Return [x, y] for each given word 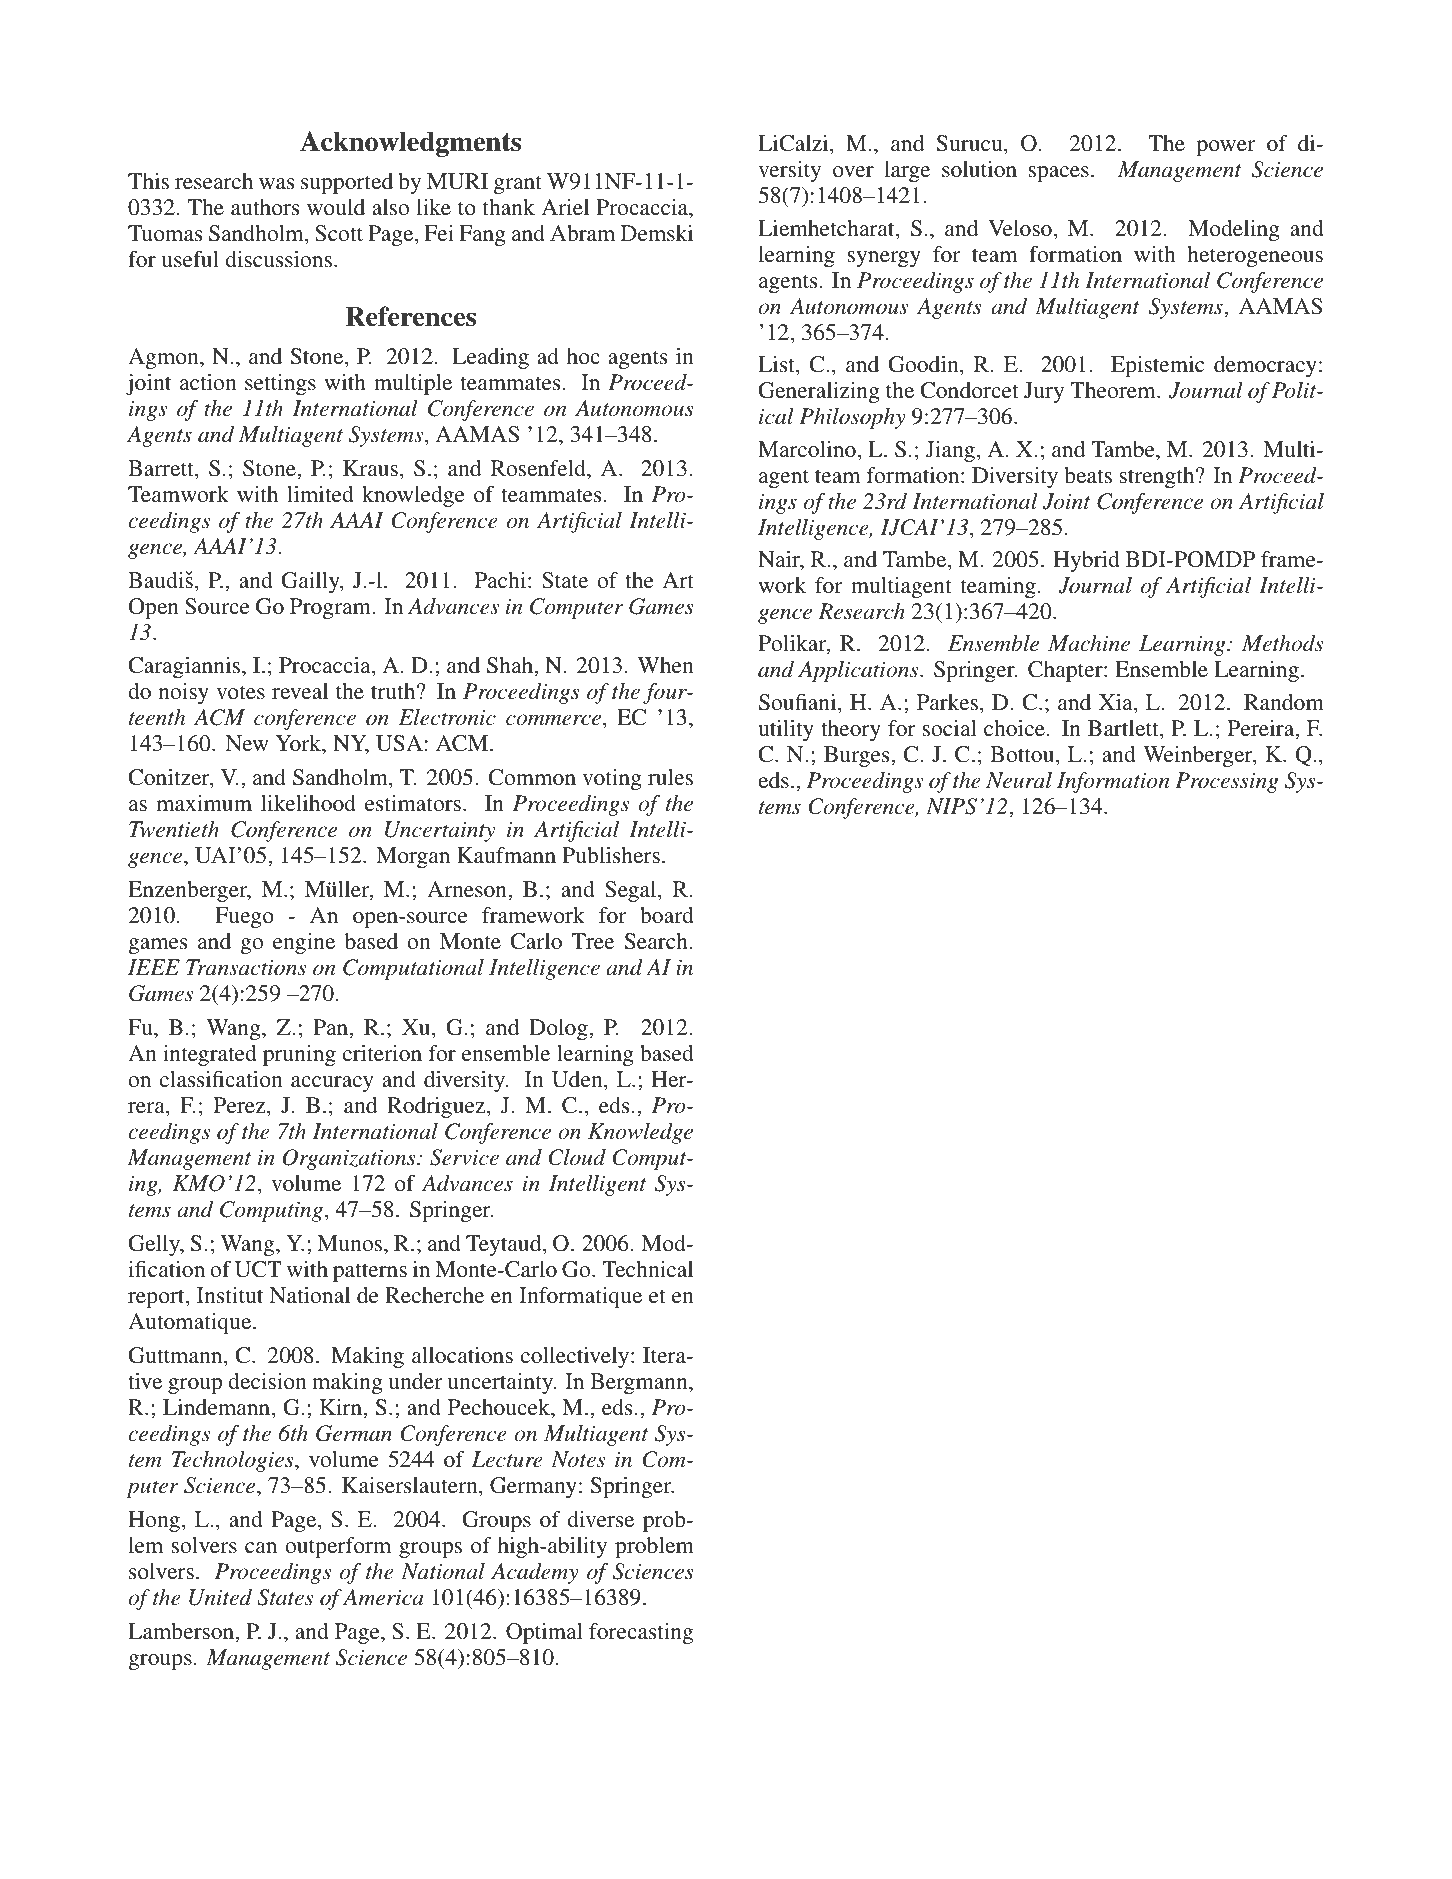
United [220, 1597]
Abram [582, 233]
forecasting [641, 1633]
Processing [1227, 782]
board [667, 915]
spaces [1059, 174]
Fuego [244, 917]
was [276, 183]
